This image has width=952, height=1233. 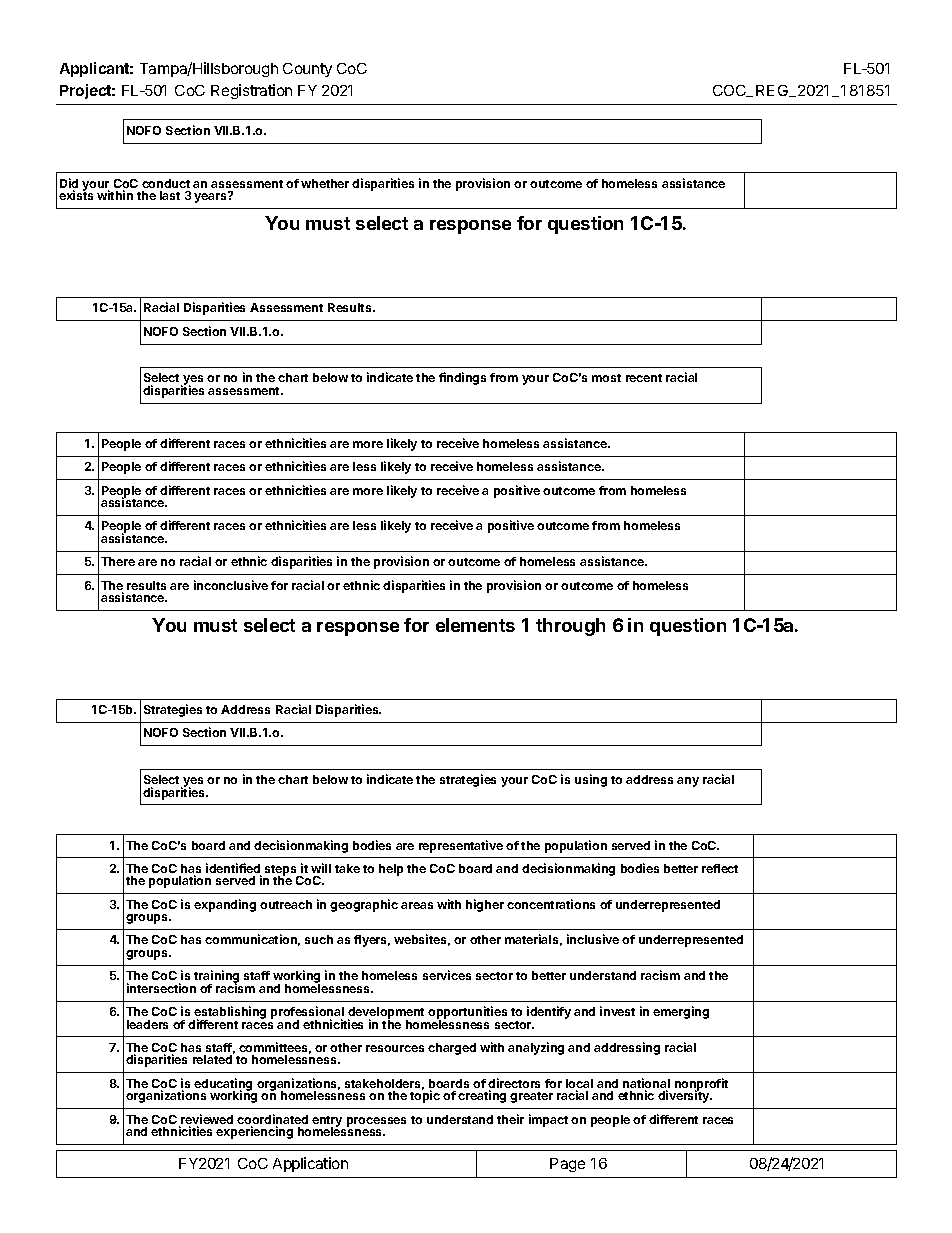 I want to click on experiencing, so click(x=254, y=1132).
